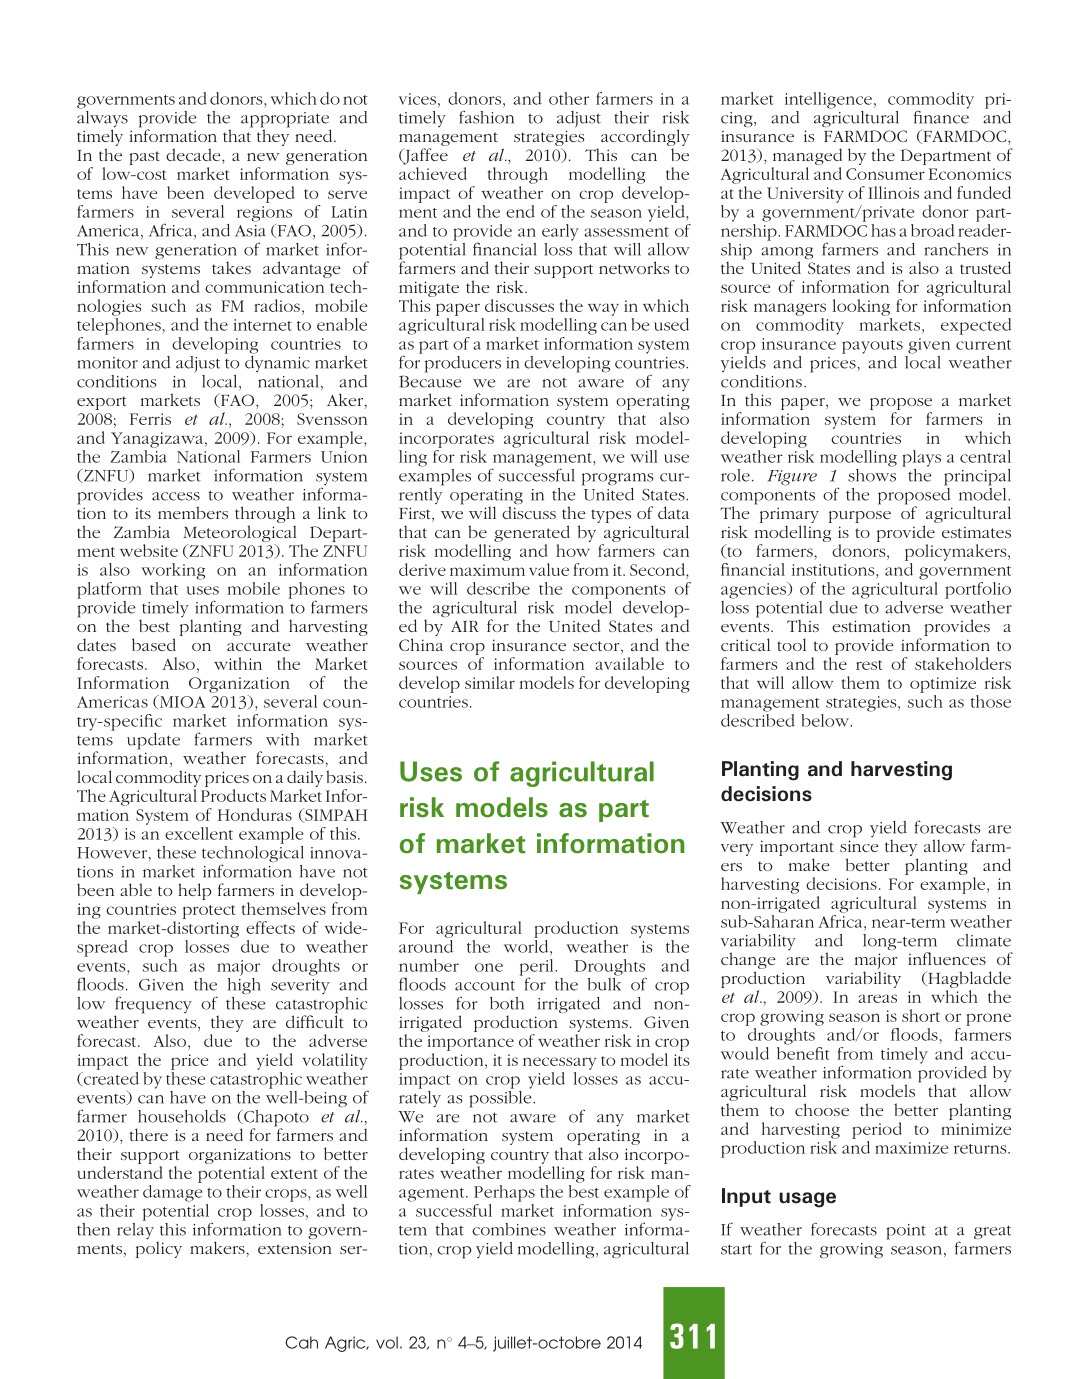 The width and height of the page is (1073, 1379). Describe the element at coordinates (233, 795) in the page. I see `Products` at that location.
